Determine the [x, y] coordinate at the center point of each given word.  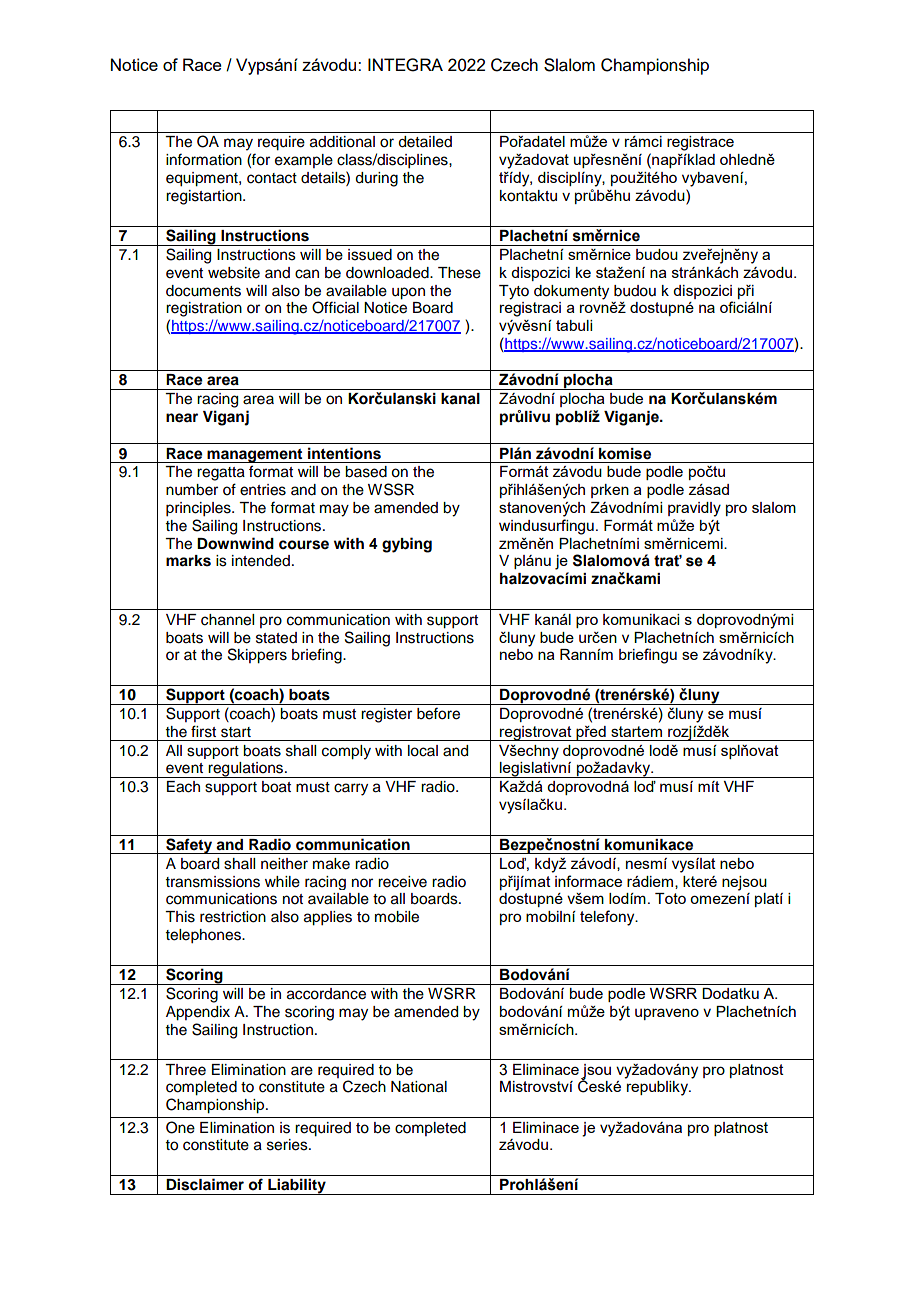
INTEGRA [405, 65]
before [438, 713]
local [423, 751]
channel [227, 620]
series [288, 1145]
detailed [425, 142]
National [419, 1087]
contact [272, 178]
